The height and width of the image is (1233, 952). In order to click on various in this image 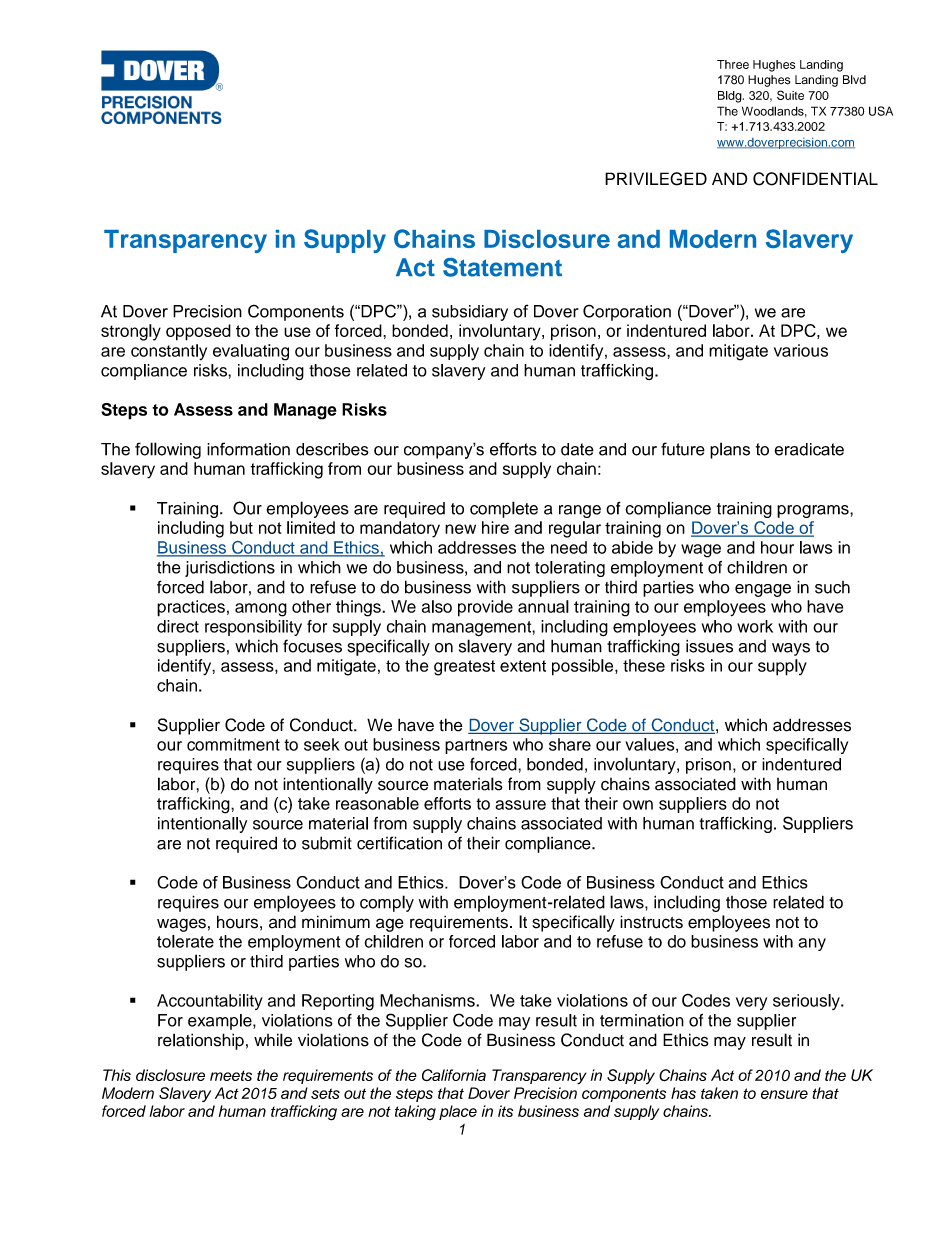, I will do `click(801, 350)`.
